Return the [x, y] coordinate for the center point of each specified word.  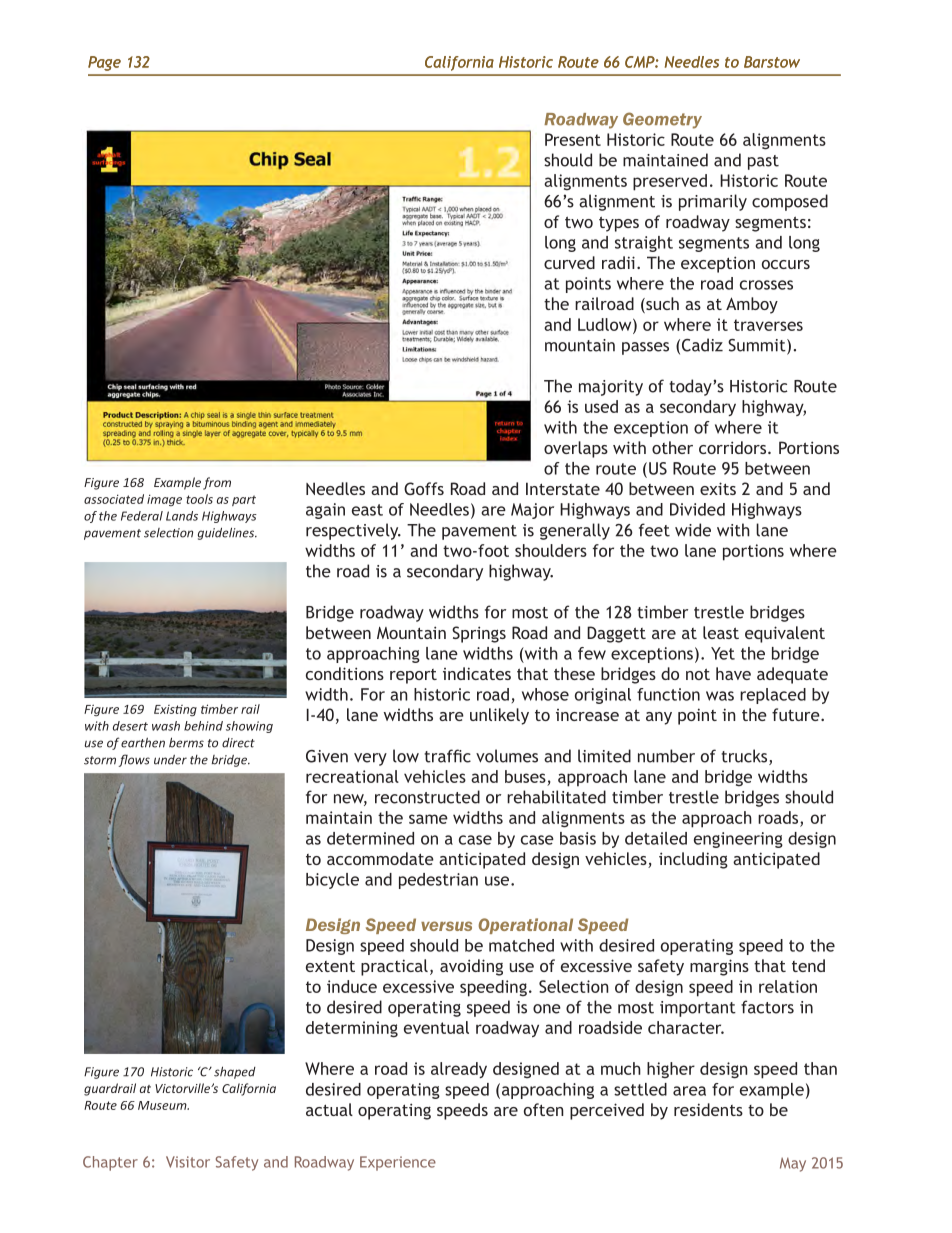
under [170, 760]
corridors [732, 447]
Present [573, 139]
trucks [745, 757]
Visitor [188, 1162]
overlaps [576, 449]
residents [708, 1109]
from [217, 483]
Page [104, 63]
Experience [398, 1163]
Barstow [772, 62]
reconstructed [427, 797]
